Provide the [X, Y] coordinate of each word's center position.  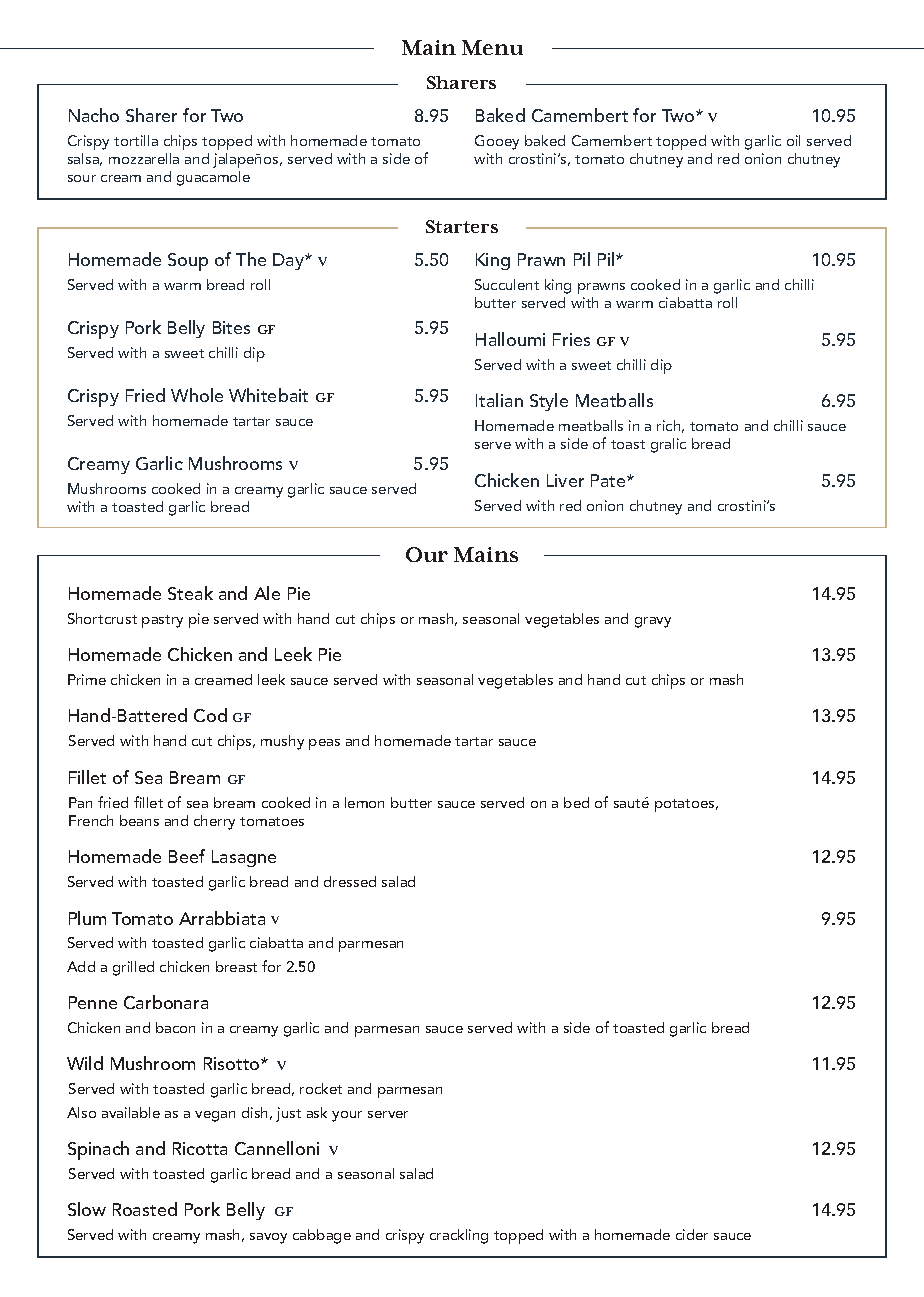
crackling [459, 1236]
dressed [350, 881]
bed [576, 802]
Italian [499, 400]
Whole [197, 395]
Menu [492, 47]
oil [793, 140]
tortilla [136, 140]
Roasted [145, 1209]
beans [139, 820]
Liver [565, 480]
